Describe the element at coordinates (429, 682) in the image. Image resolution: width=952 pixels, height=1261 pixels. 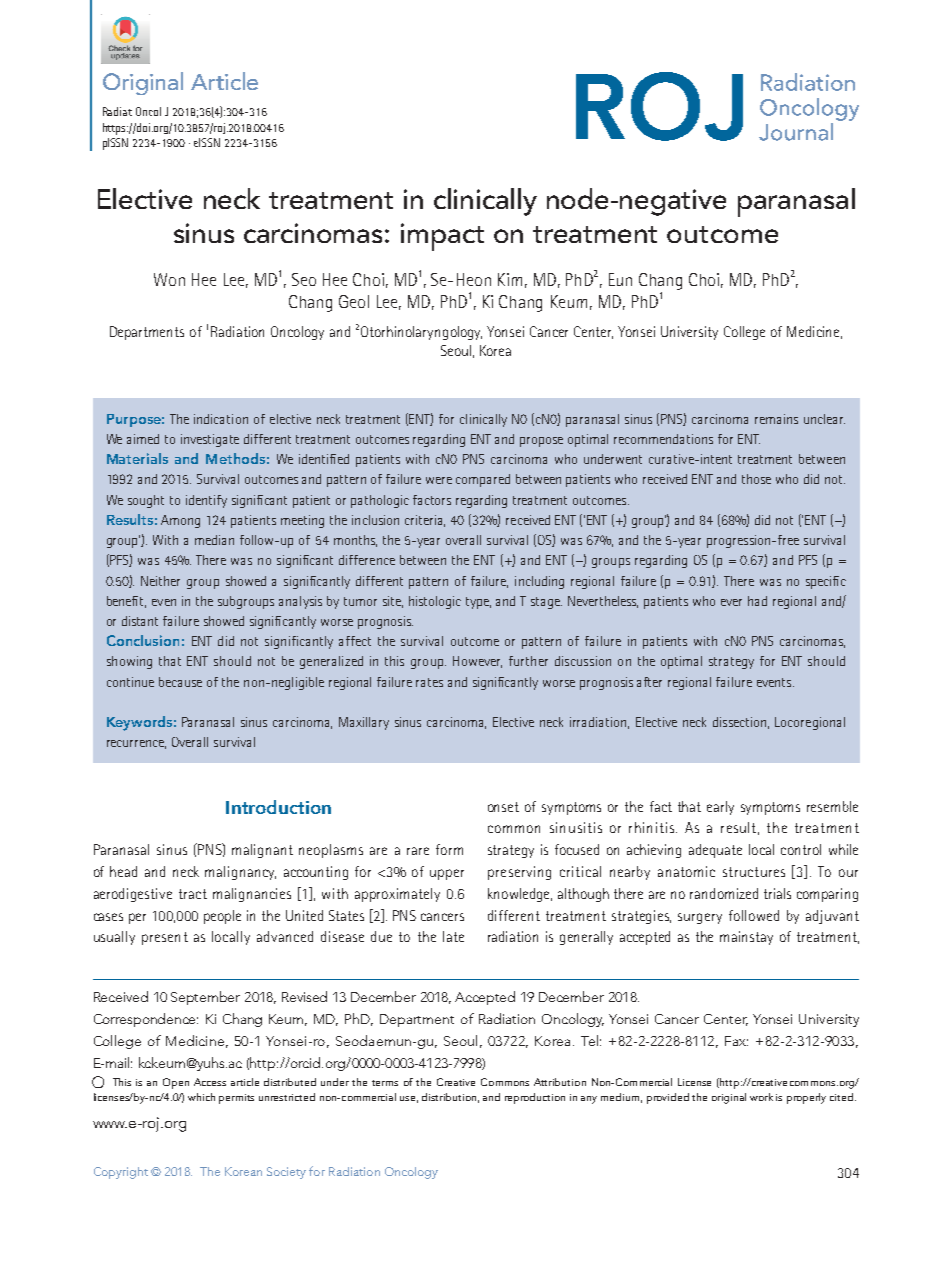
I see `rates` at that location.
